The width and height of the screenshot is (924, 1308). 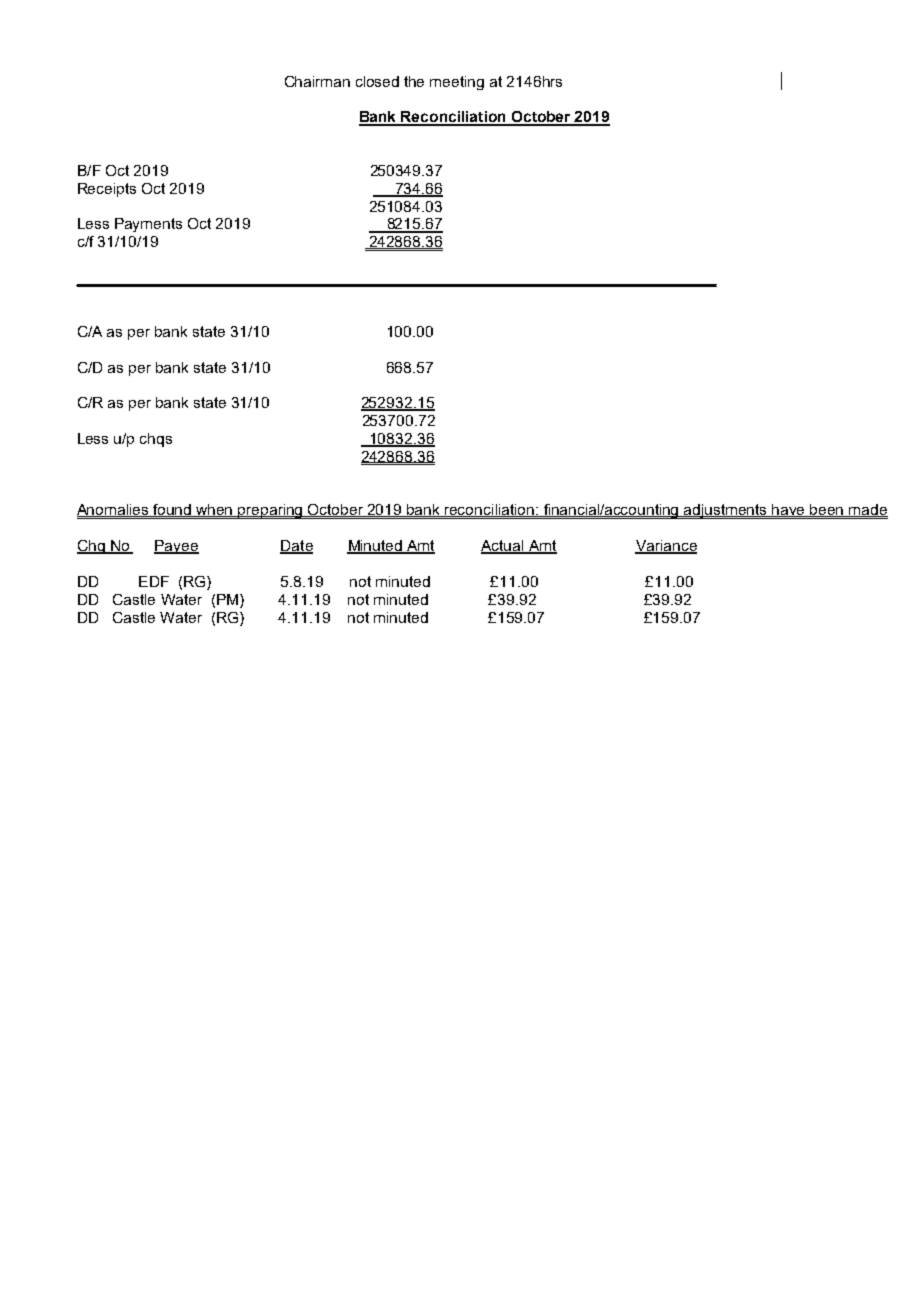 I want to click on preparing, so click(x=271, y=511).
